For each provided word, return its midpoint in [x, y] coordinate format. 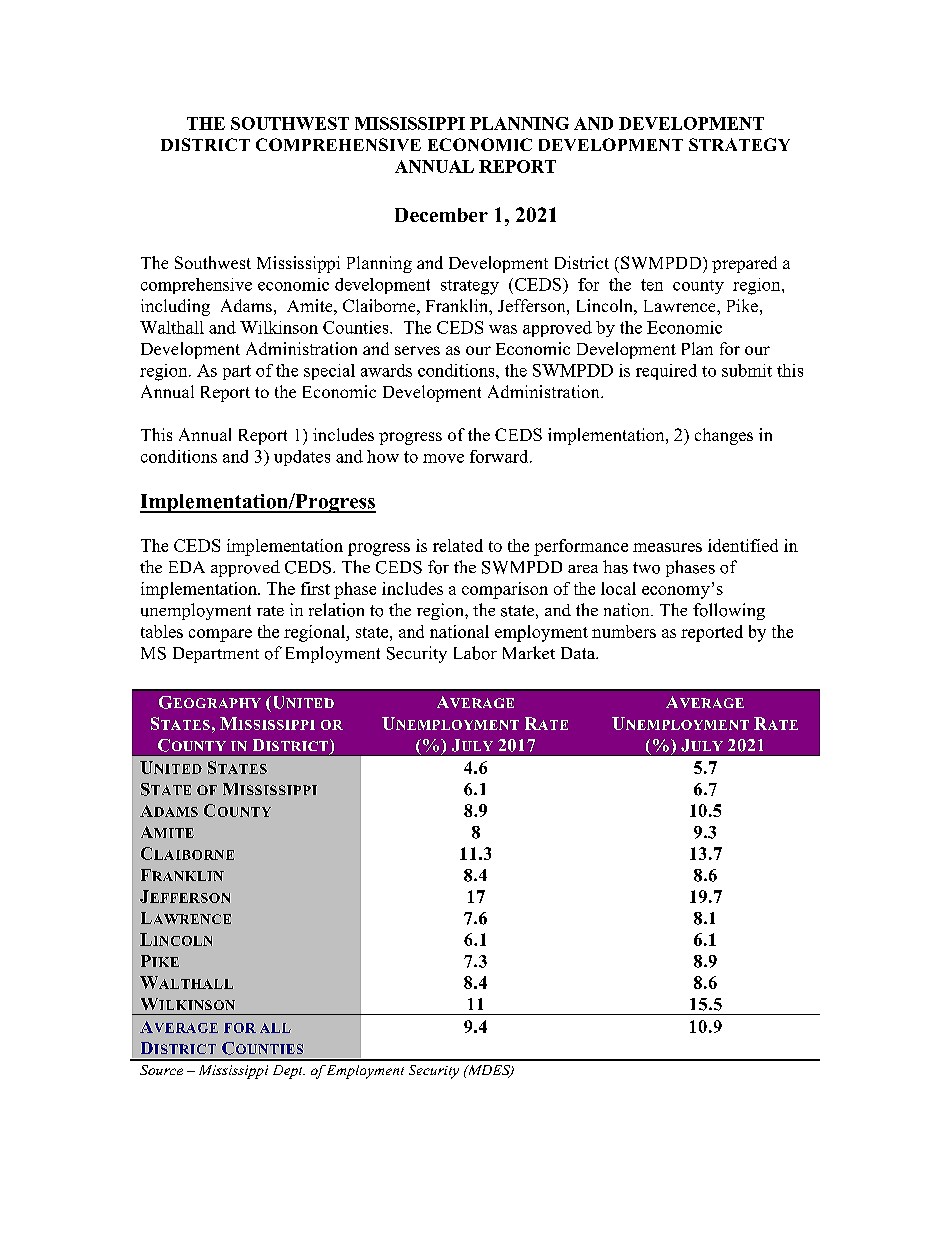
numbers [624, 631]
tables [162, 631]
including [175, 307]
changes [724, 436]
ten [652, 285]
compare [220, 635]
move [443, 458]
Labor [475, 653]
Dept [289, 1072]
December [441, 215]
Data [579, 653]
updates [302, 458]
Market [529, 652]
